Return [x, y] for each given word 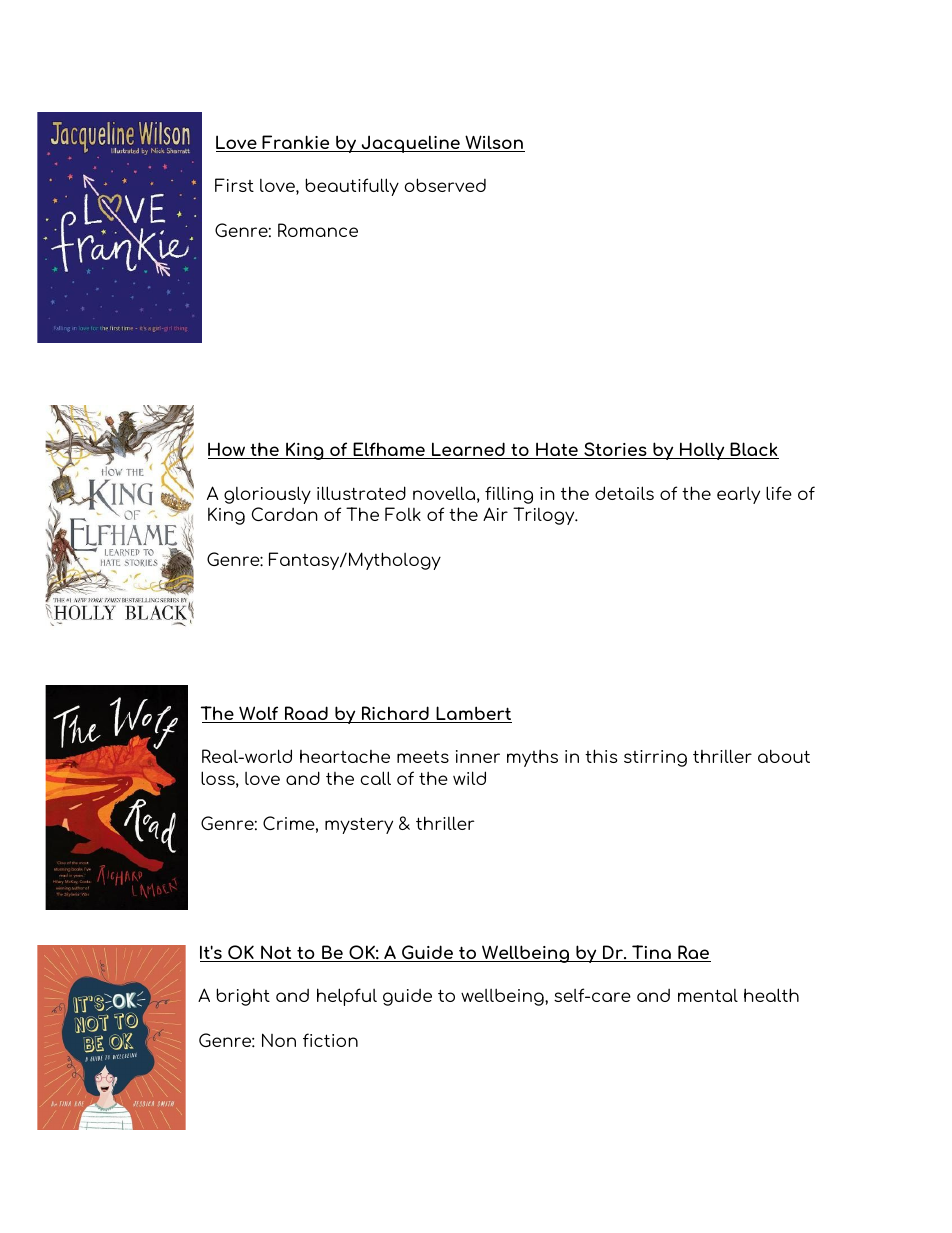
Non [279, 1040]
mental [708, 995]
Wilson [494, 143]
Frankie [296, 143]
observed [445, 185]
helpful [347, 997]
